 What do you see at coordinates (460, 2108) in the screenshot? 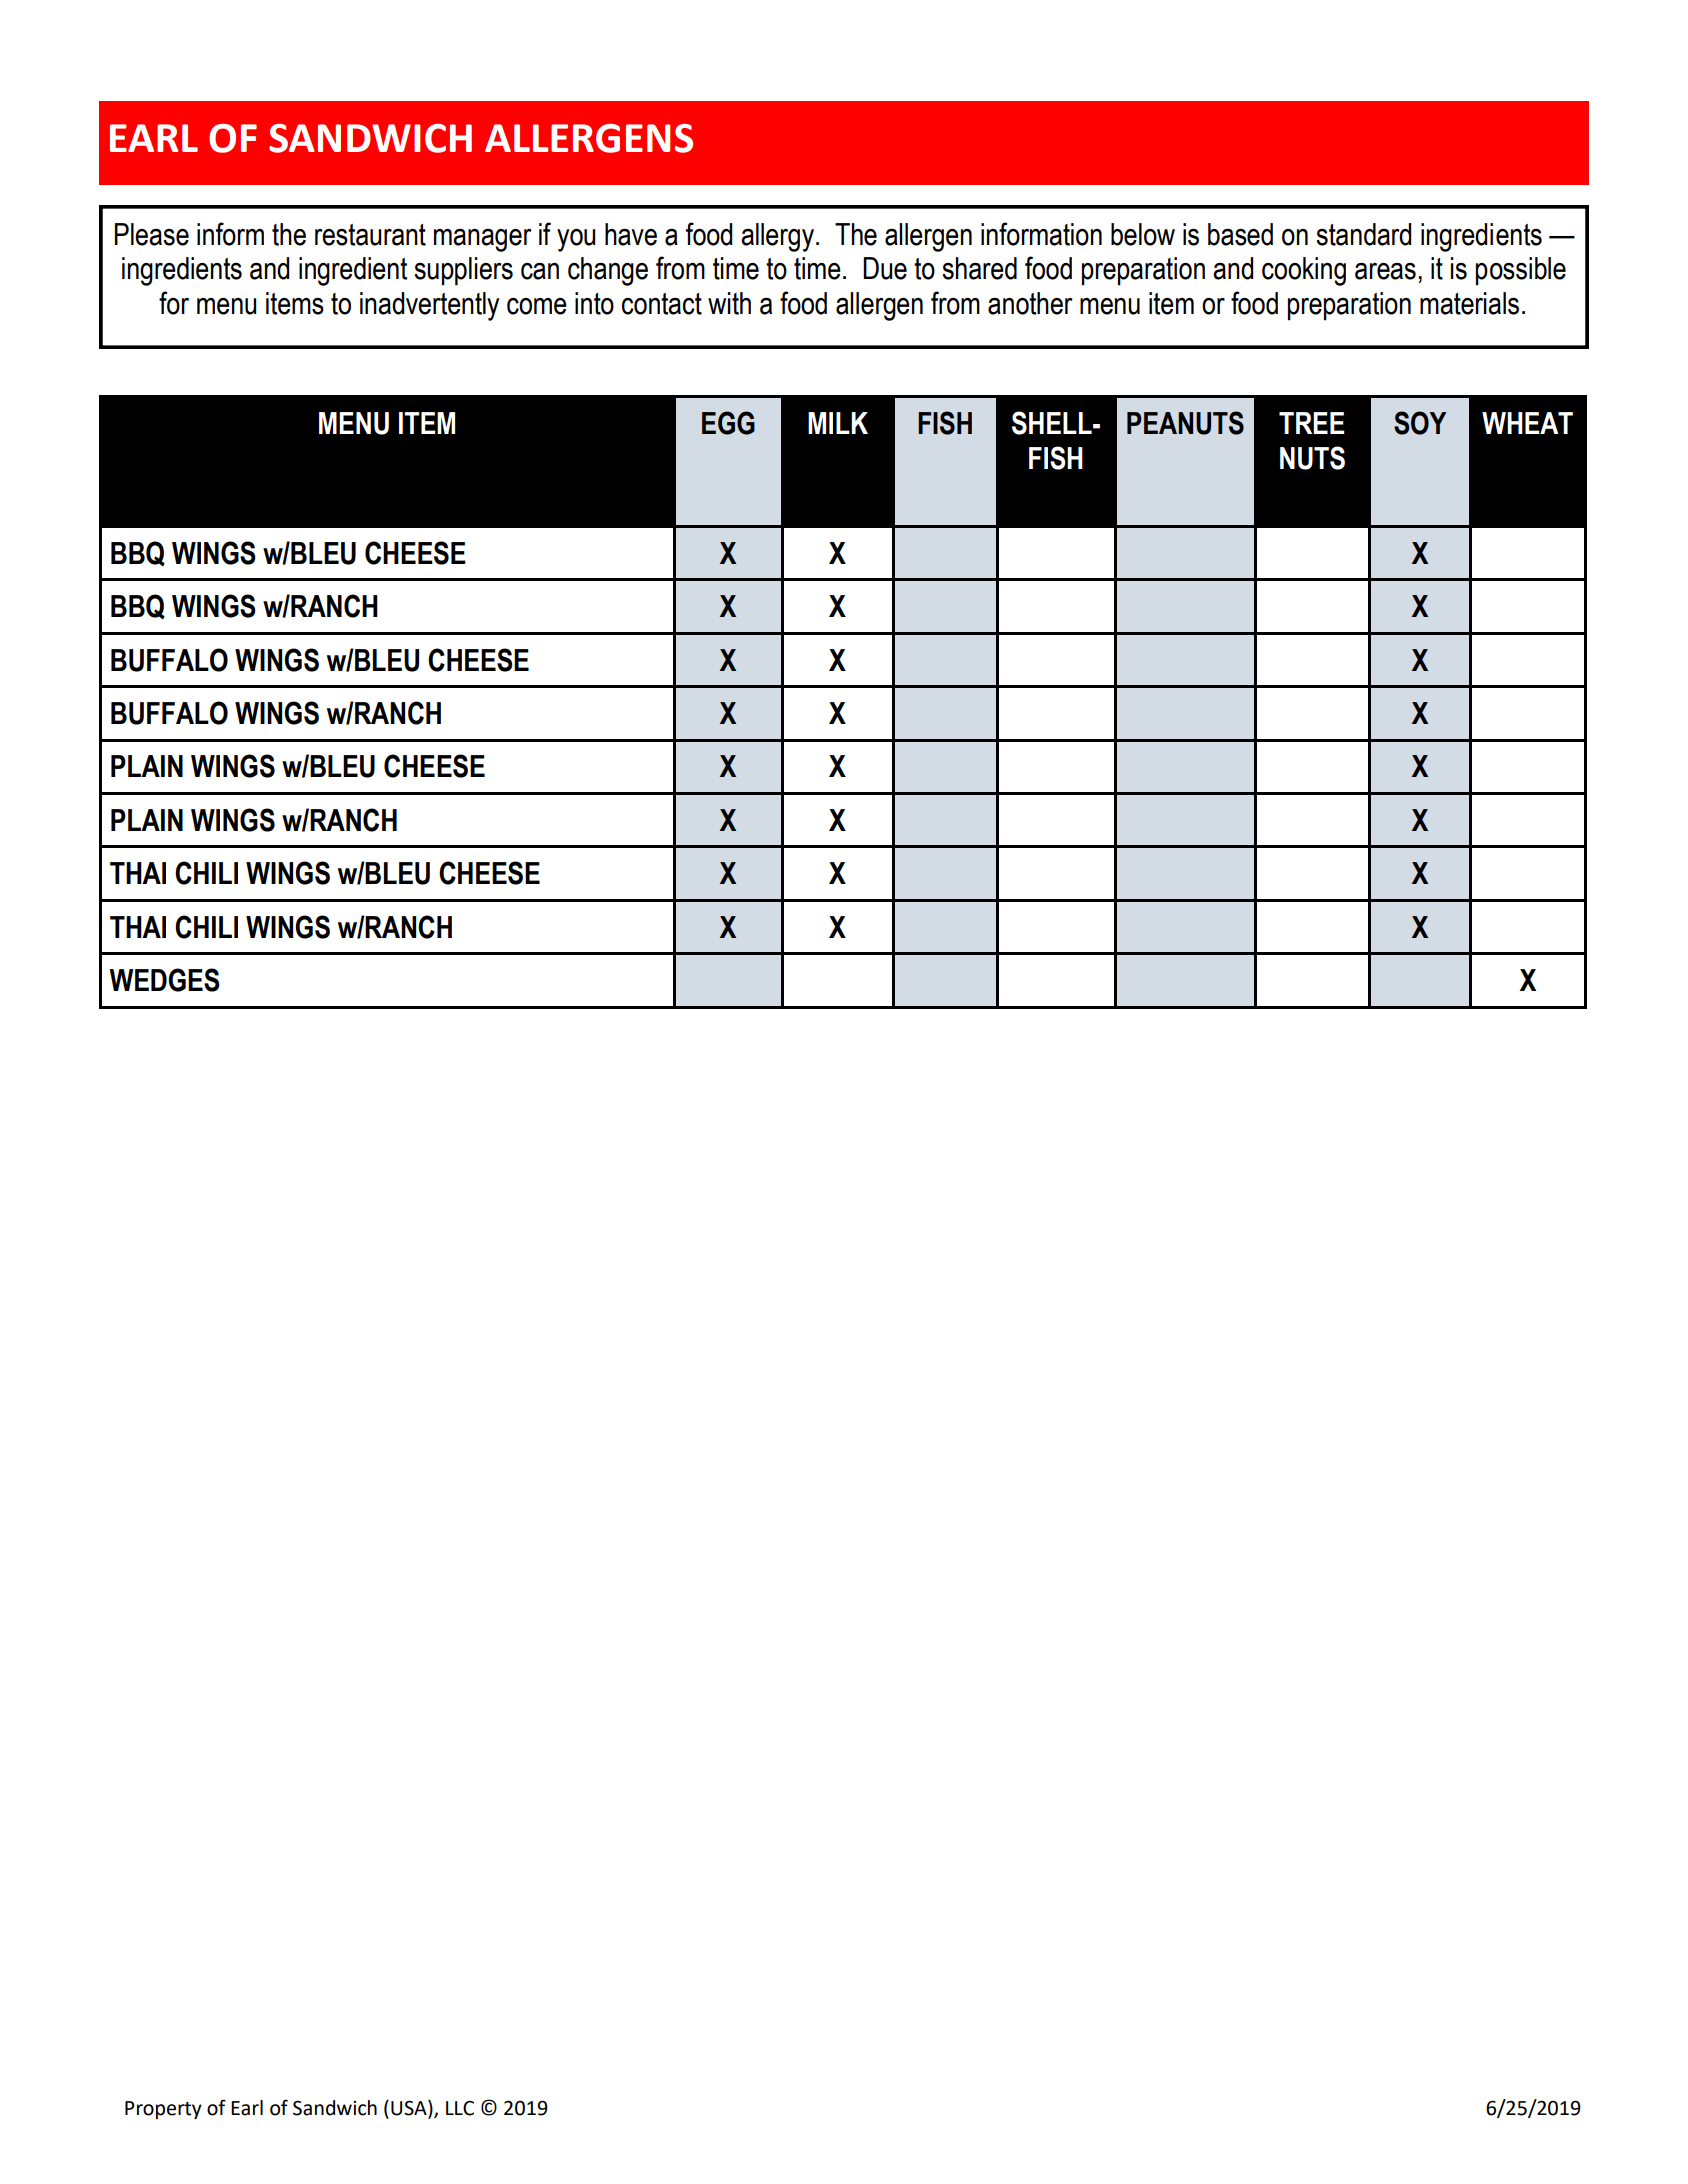
I see `LLC` at bounding box center [460, 2108].
